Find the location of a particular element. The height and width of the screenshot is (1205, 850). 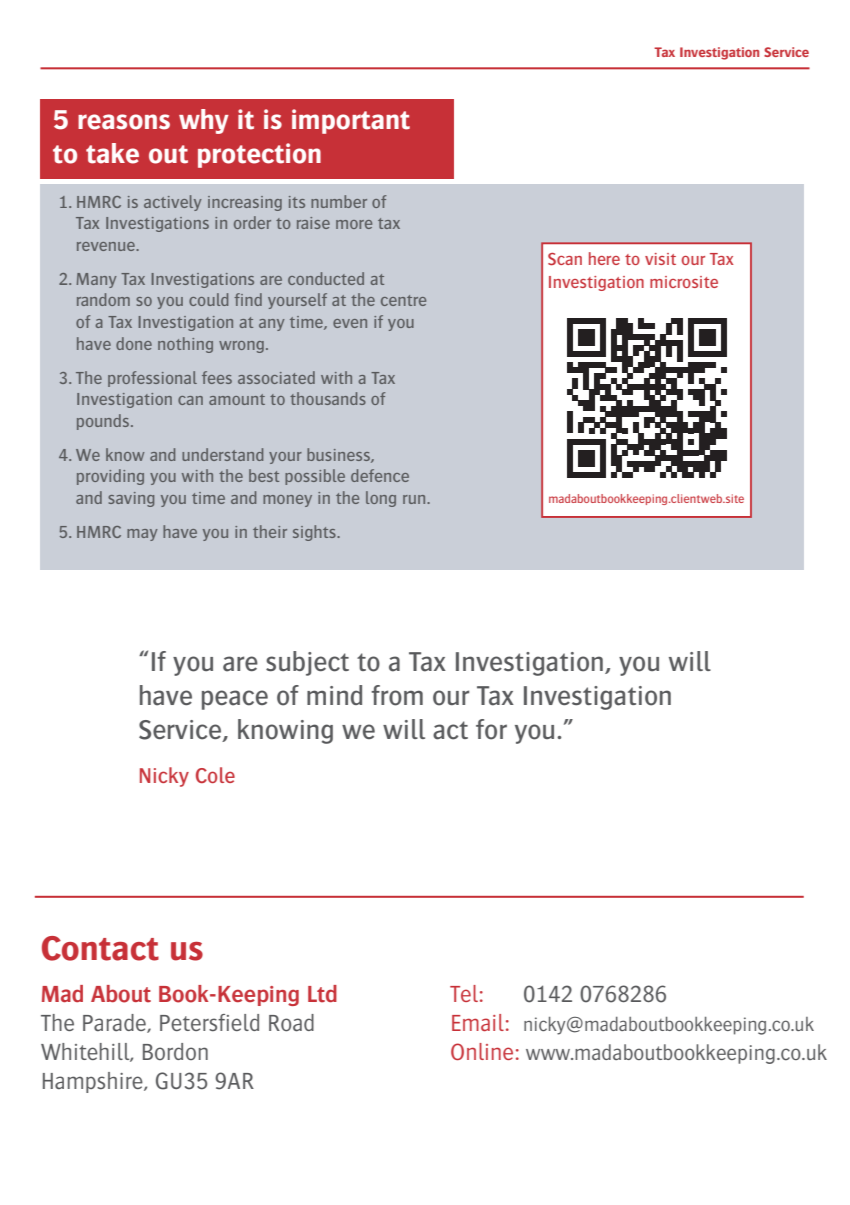

professional is located at coordinates (152, 379).
